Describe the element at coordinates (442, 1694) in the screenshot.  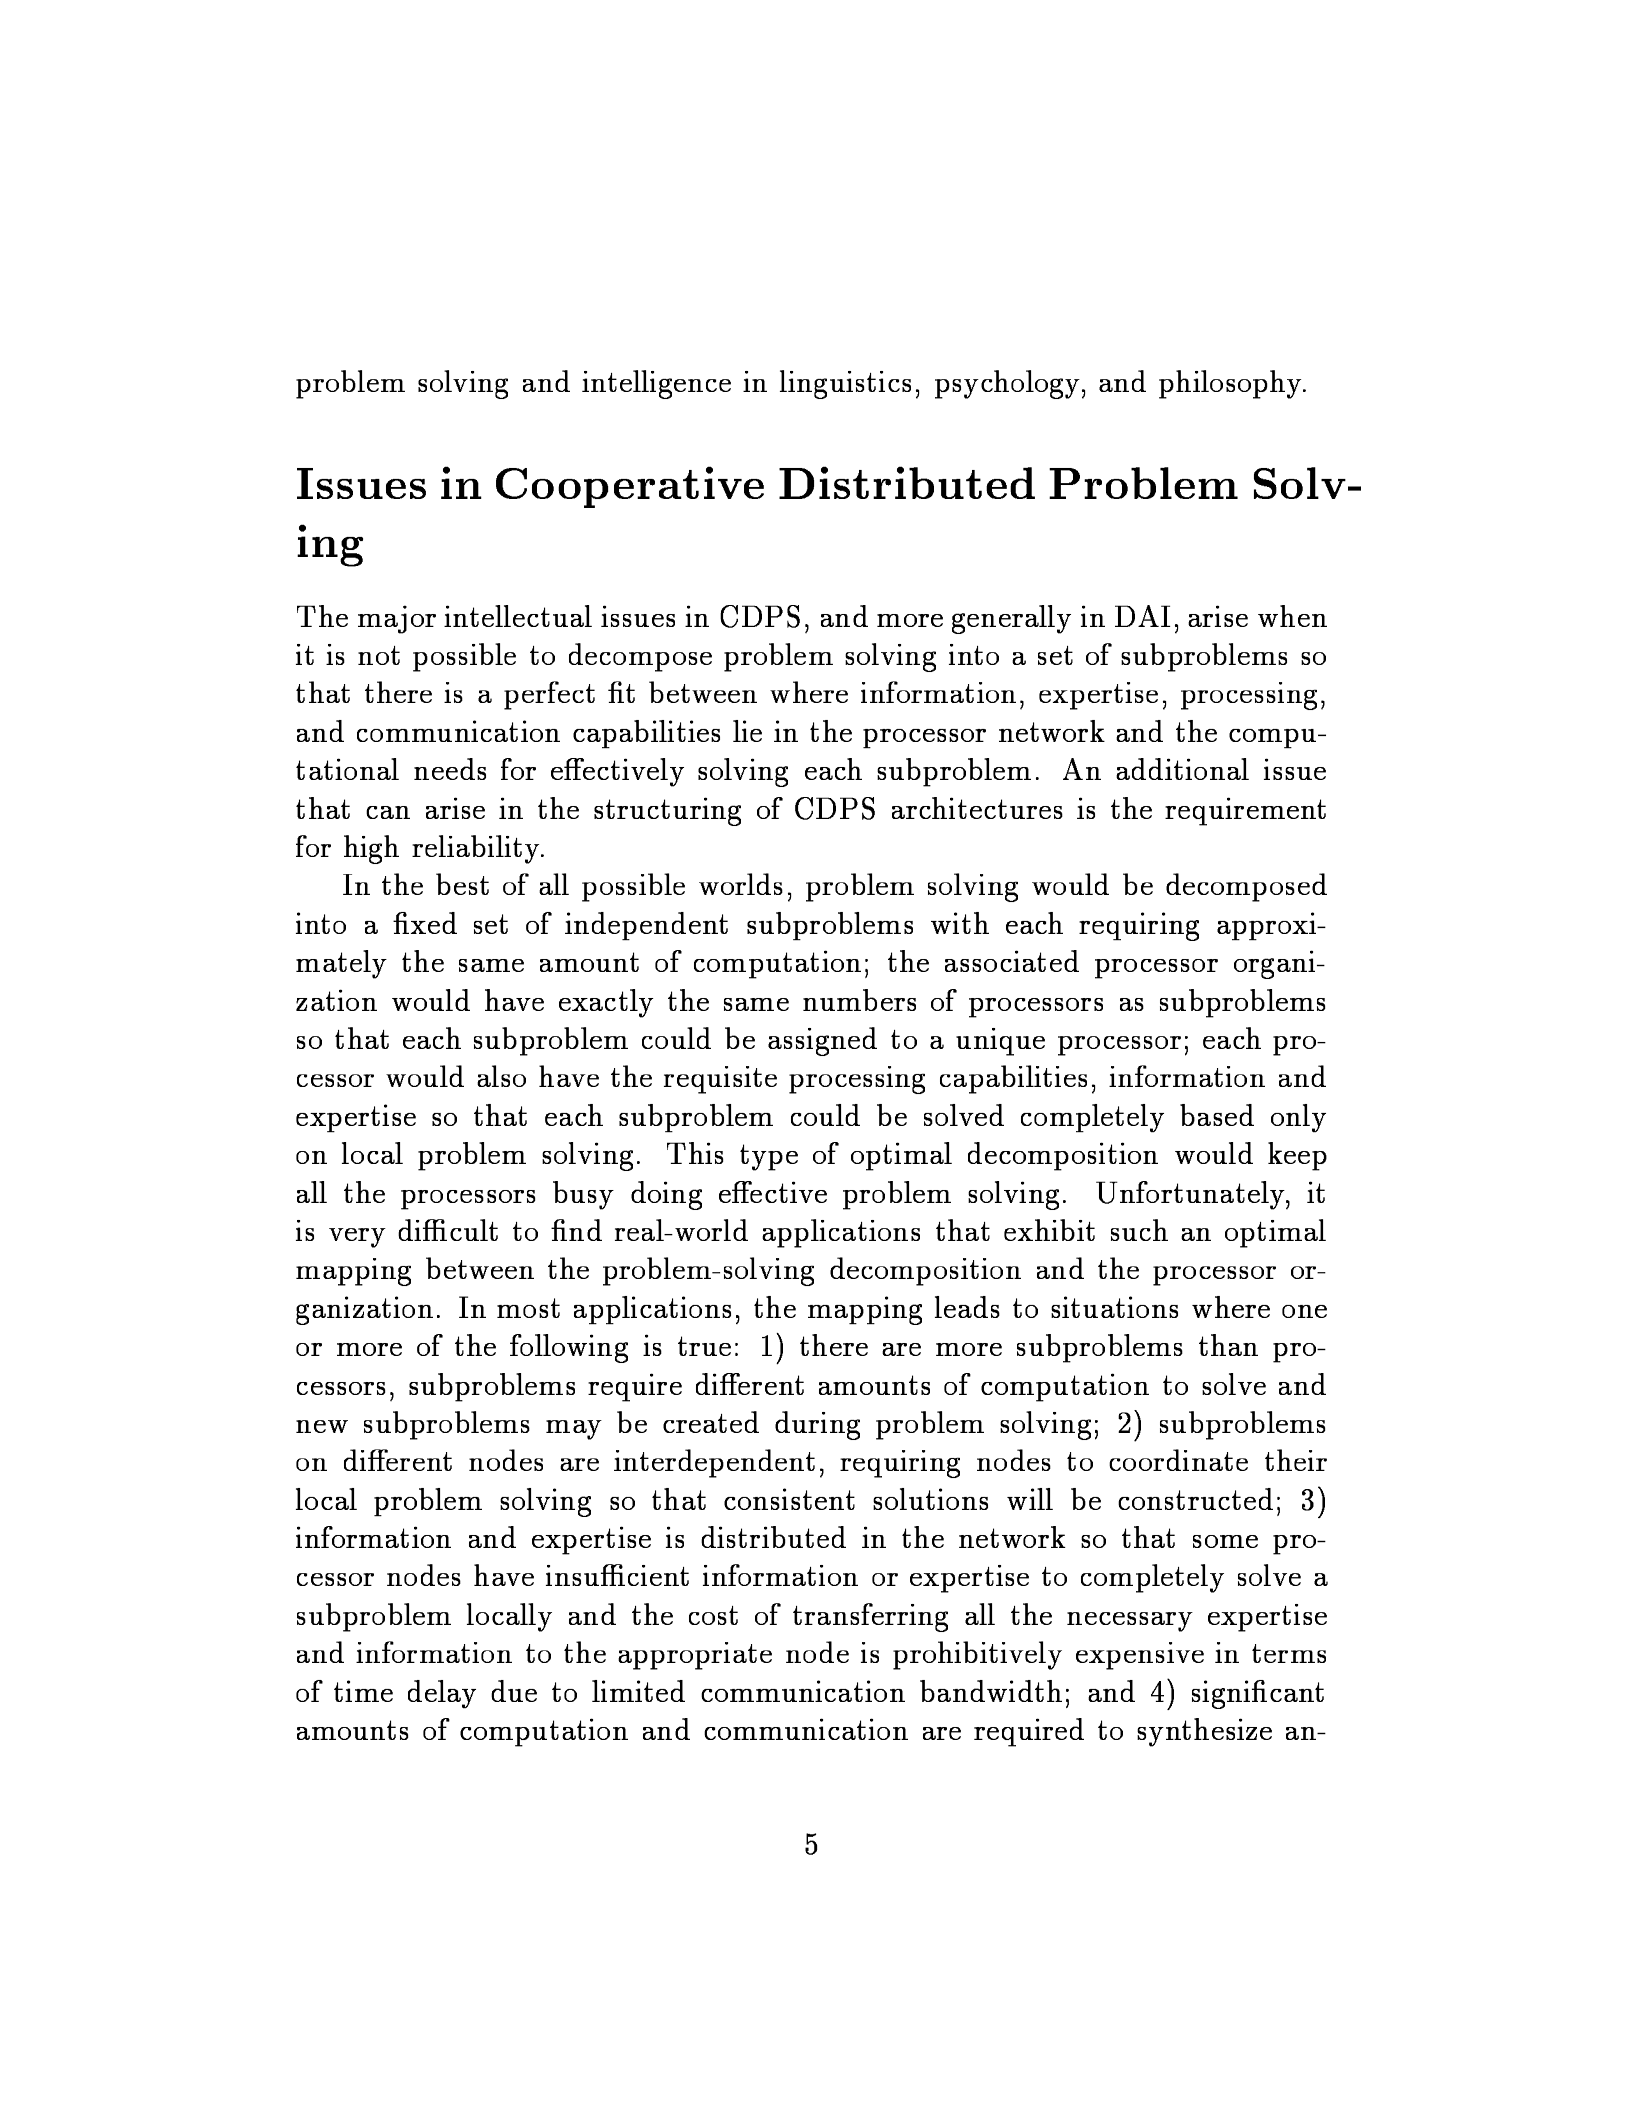
I see `delay` at that location.
